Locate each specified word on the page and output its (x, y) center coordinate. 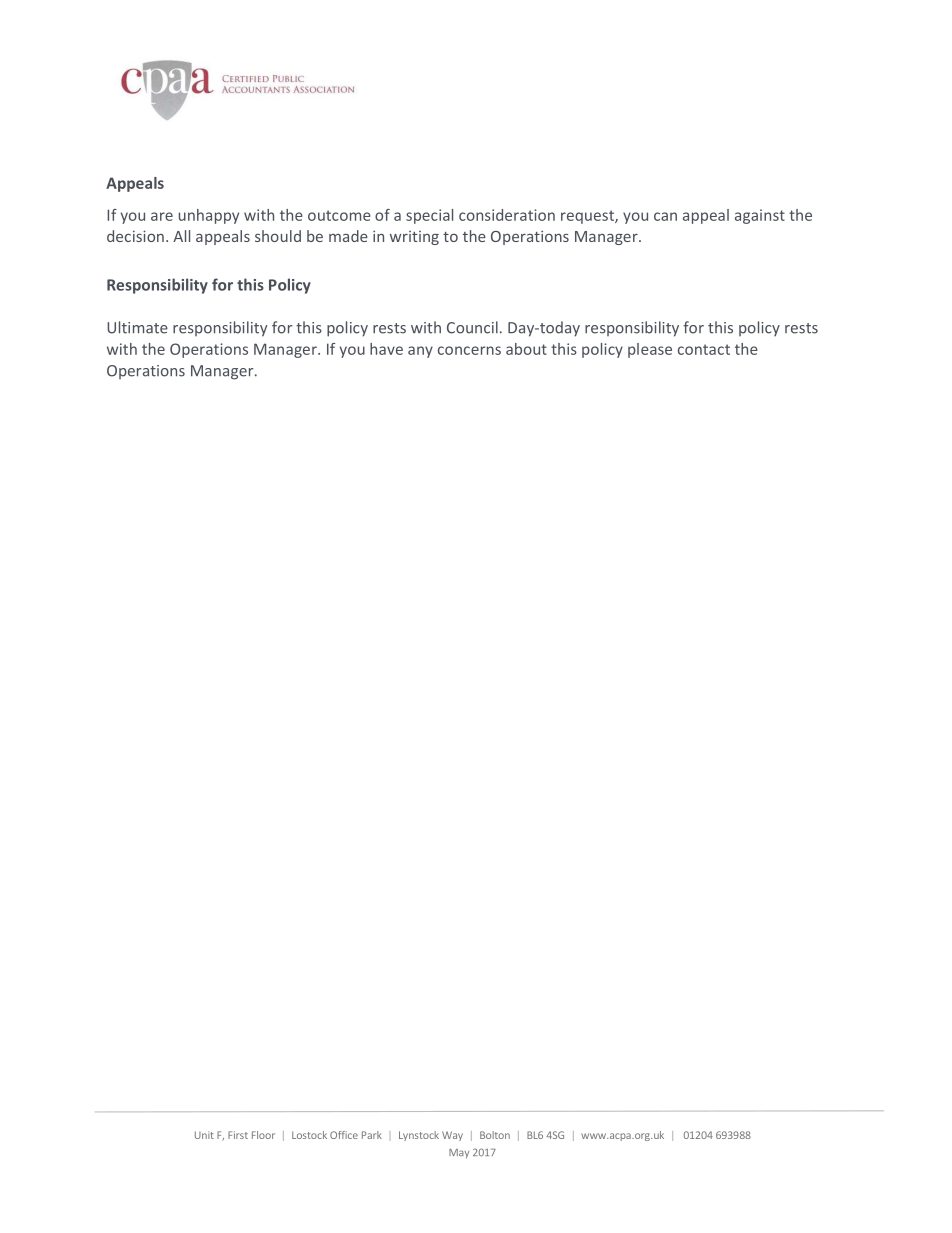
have (386, 349)
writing (414, 238)
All (181, 236)
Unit (204, 1135)
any (420, 352)
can (665, 216)
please (650, 350)
